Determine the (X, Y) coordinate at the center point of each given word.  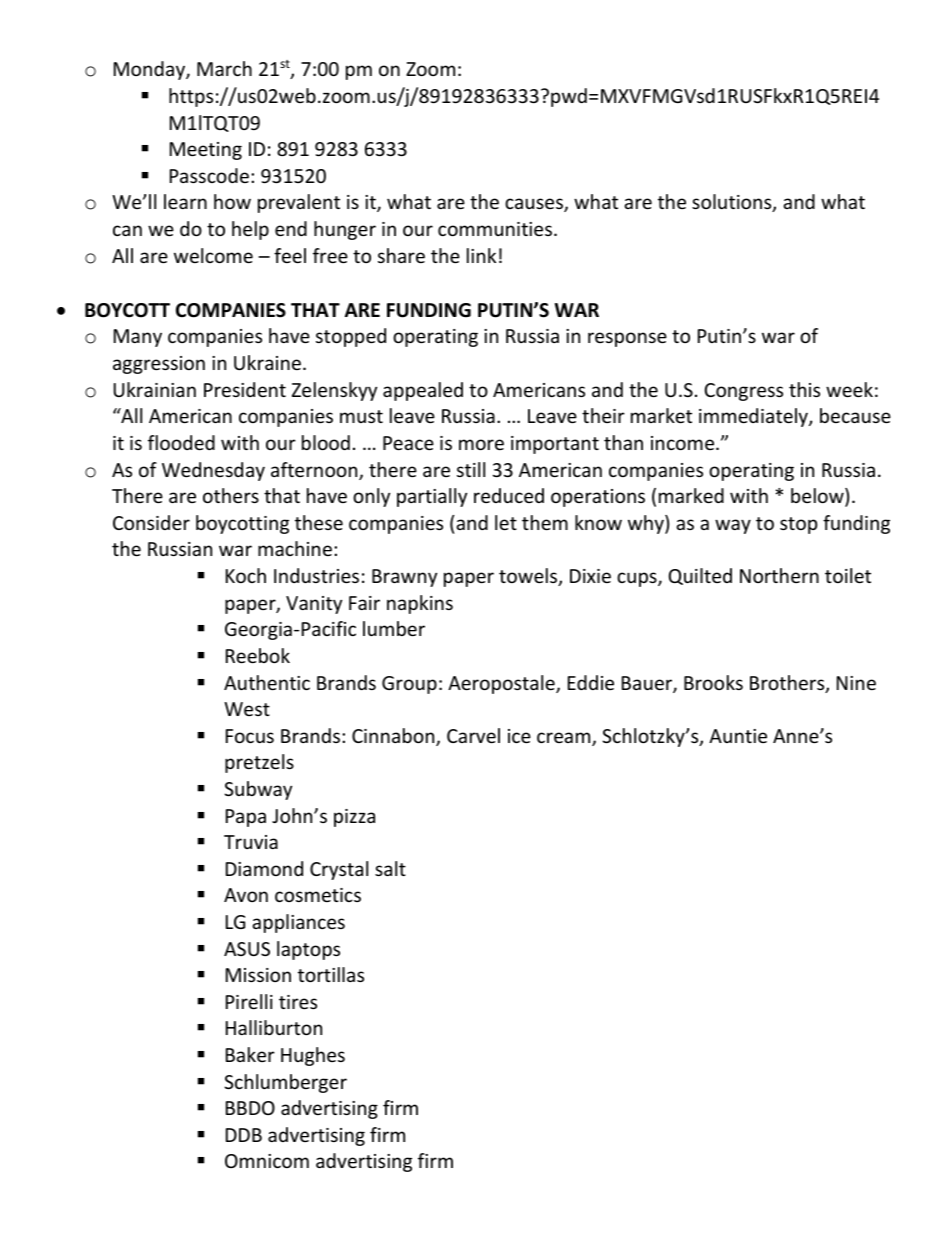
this (804, 389)
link (481, 255)
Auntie (738, 736)
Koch (246, 575)
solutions (733, 203)
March (224, 68)
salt (390, 868)
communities (495, 229)
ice (519, 736)
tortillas (331, 974)
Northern (779, 575)
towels (529, 577)
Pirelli (249, 1001)
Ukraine (267, 362)
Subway (258, 790)
